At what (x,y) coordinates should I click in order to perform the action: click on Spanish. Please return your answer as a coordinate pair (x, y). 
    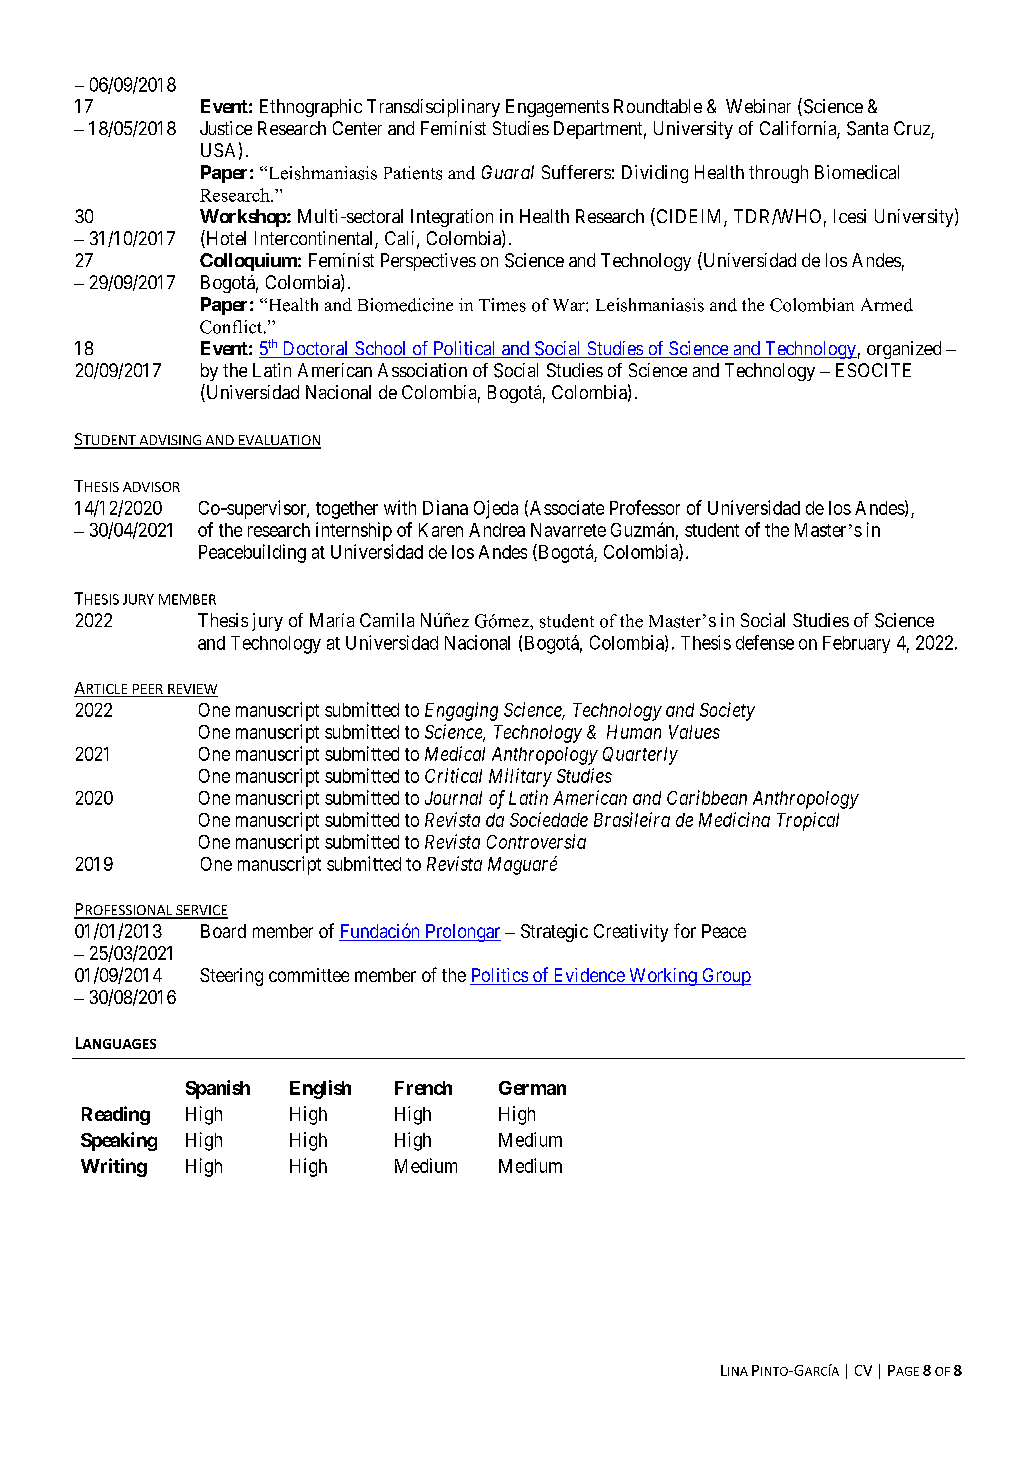
    Looking at the image, I should click on (218, 1089).
